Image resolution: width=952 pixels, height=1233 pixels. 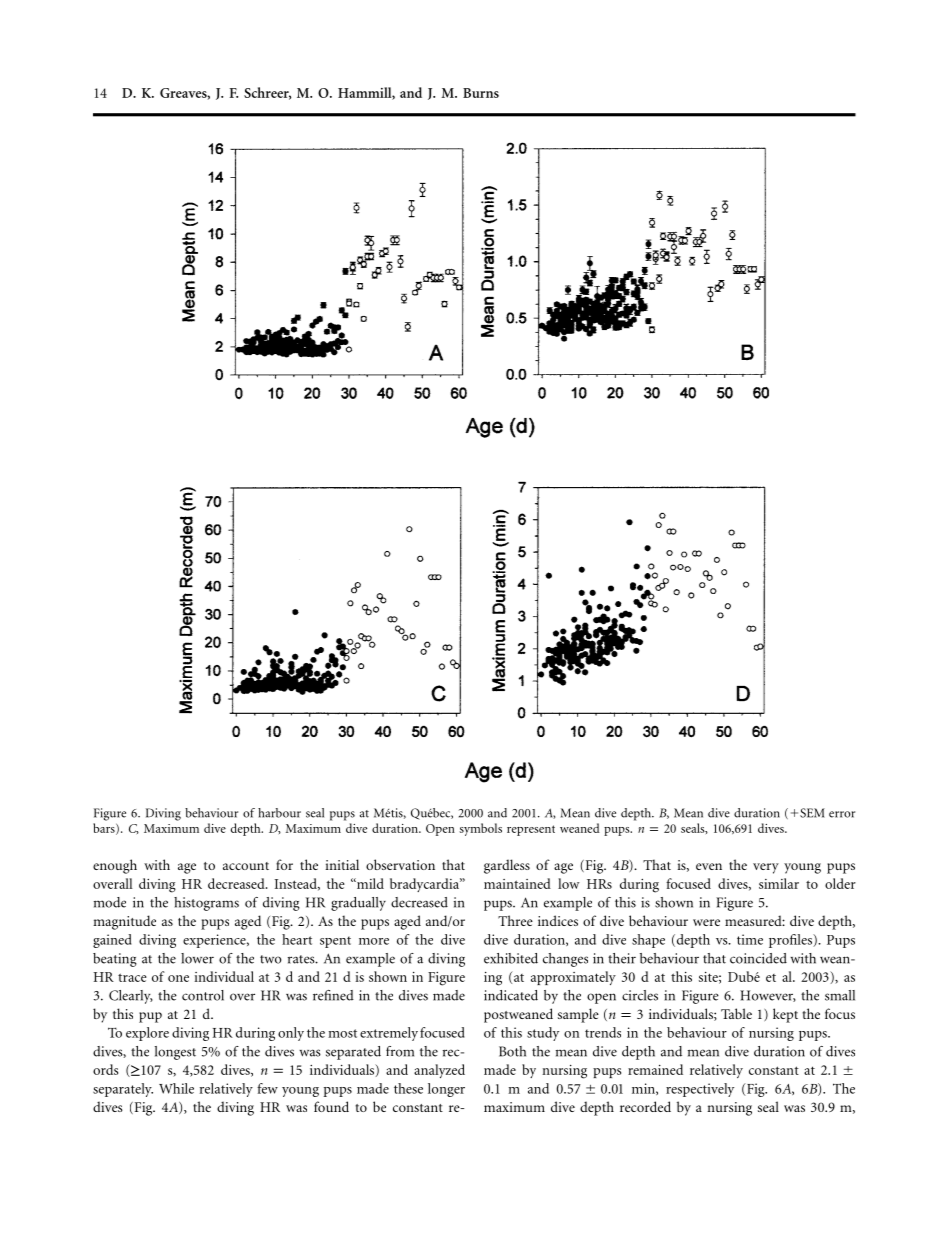 I want to click on harbour, so click(x=279, y=813).
